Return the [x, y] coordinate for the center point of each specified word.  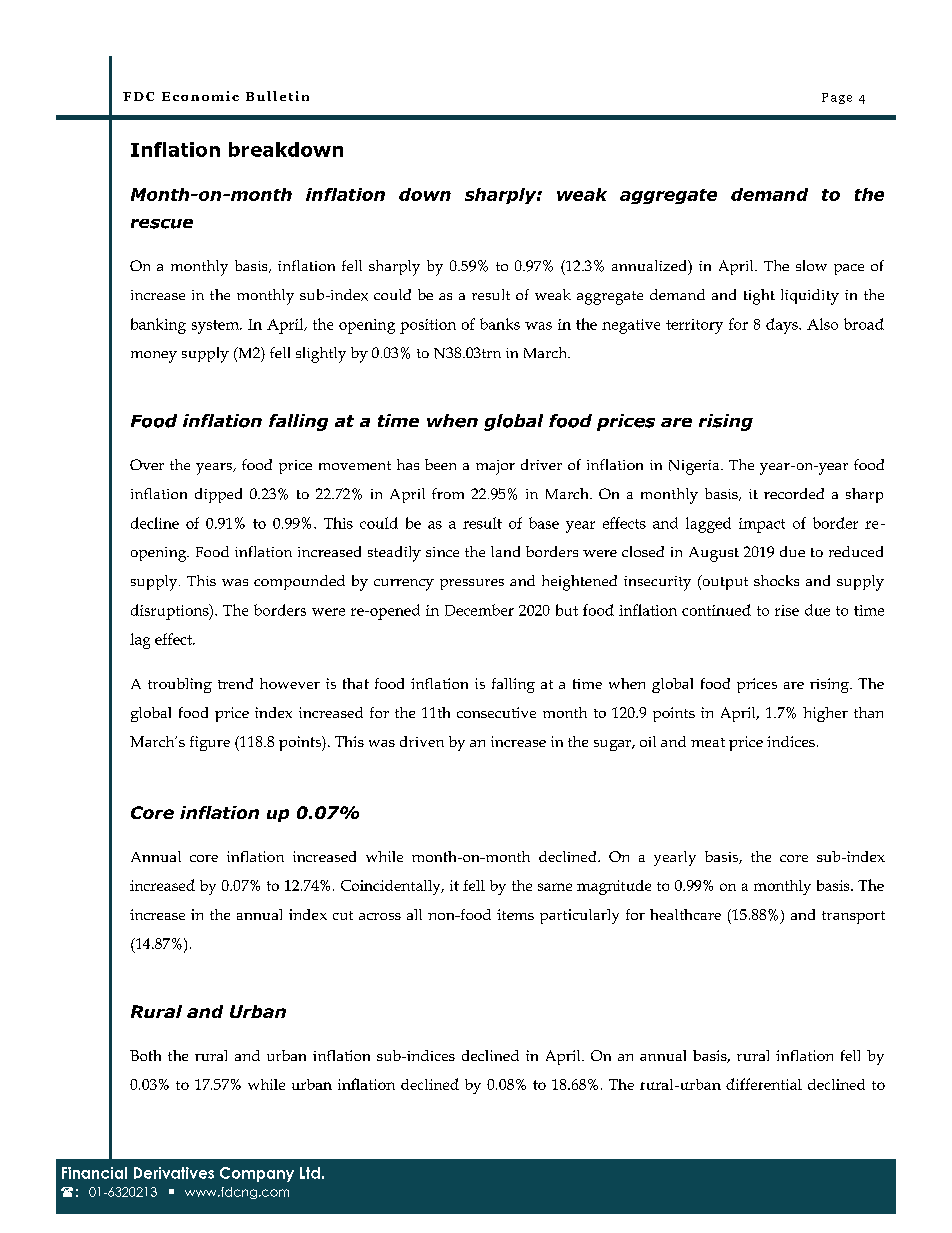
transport [853, 917]
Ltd [310, 1173]
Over [147, 464]
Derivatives [174, 1173]
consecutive [496, 712]
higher [825, 714]
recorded [794, 493]
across [380, 916]
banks [500, 324]
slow [811, 265]
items [515, 914]
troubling [180, 685]
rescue [162, 224]
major [495, 467]
